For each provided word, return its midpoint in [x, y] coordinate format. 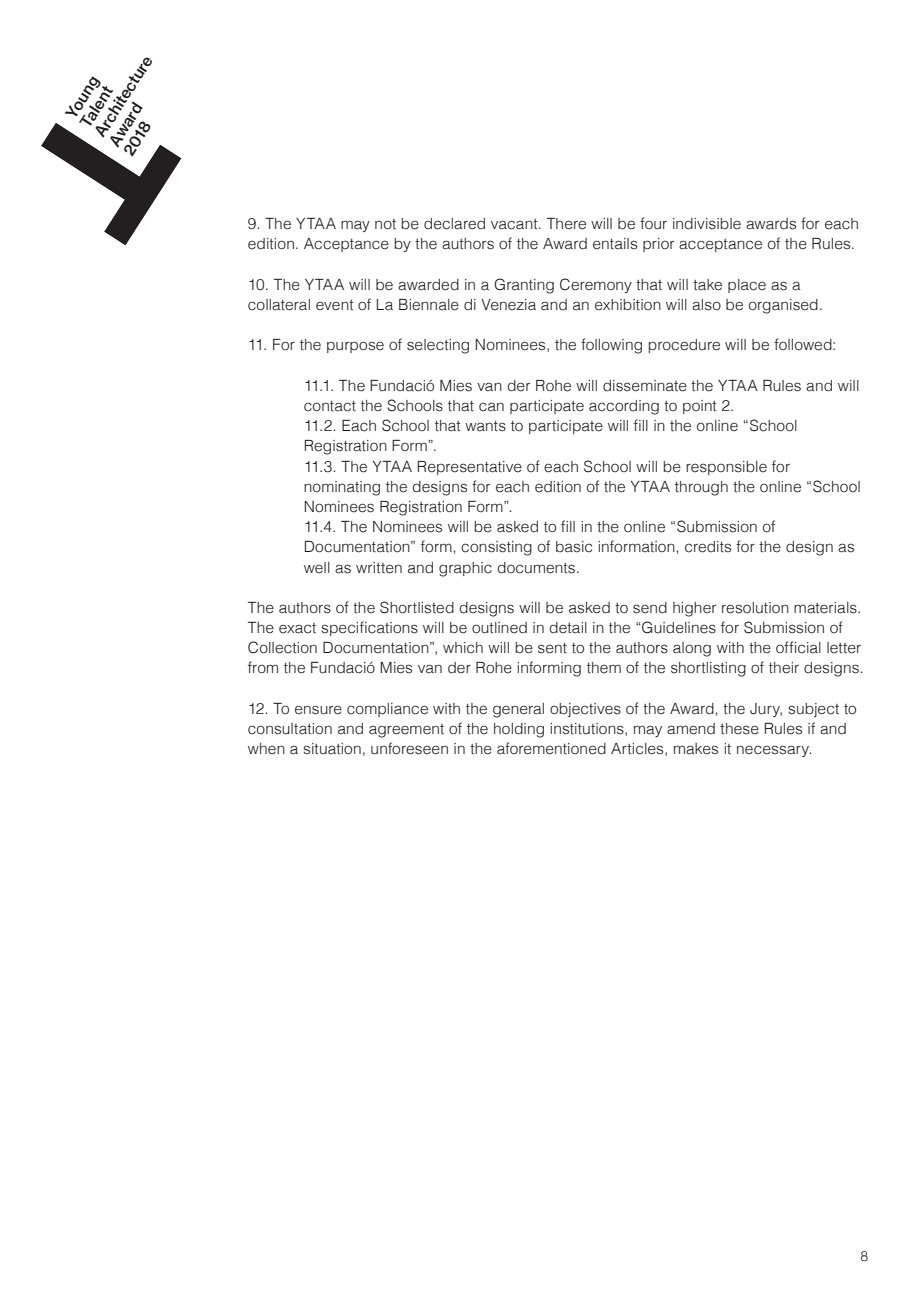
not [385, 224]
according [624, 407]
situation [332, 749]
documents [536, 568]
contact [330, 406]
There [566, 224]
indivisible [707, 224]
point [700, 407]
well [317, 568]
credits [708, 547]
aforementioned [551, 748]
